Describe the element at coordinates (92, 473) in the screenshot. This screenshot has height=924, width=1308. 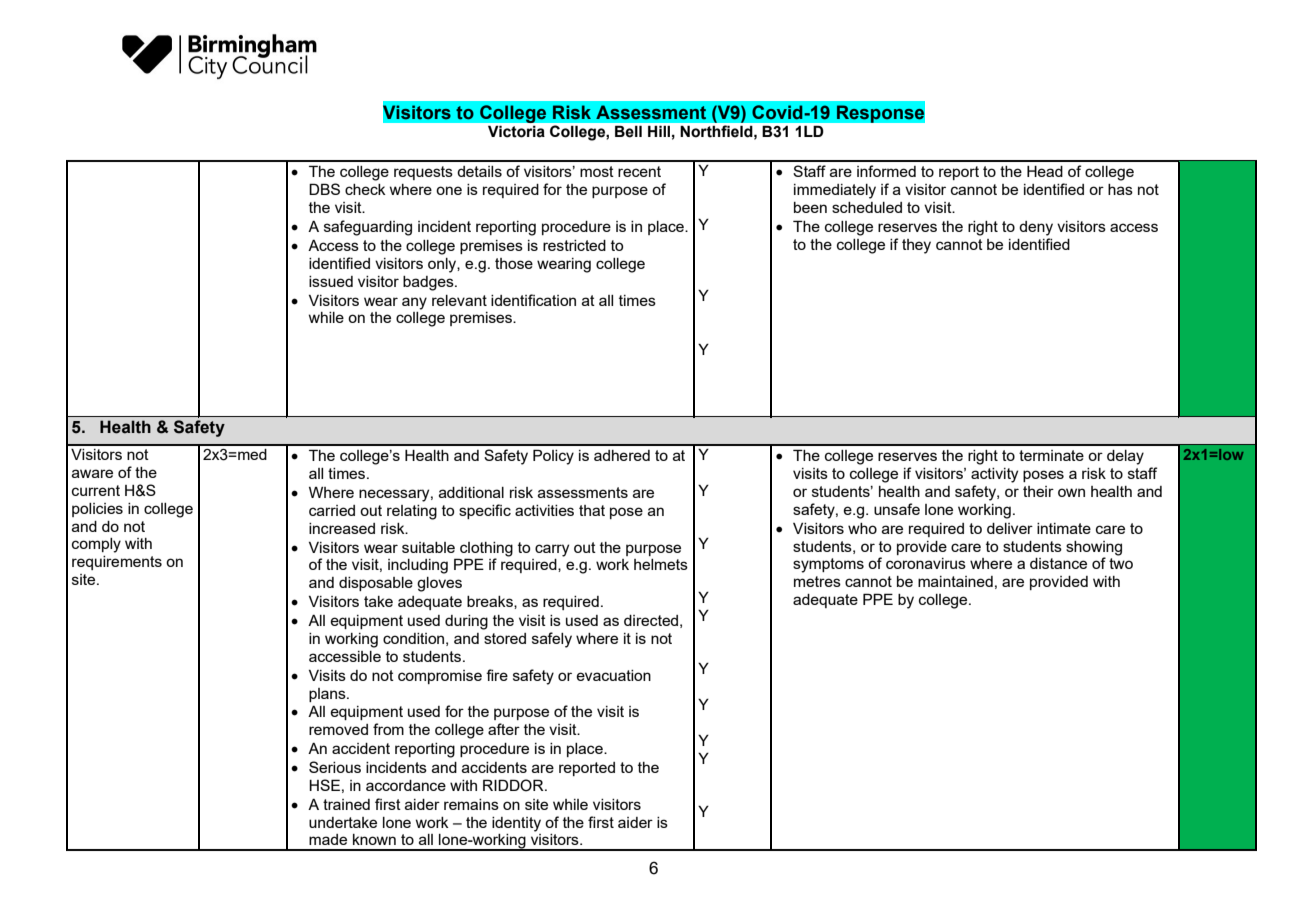
I see `aware` at that location.
